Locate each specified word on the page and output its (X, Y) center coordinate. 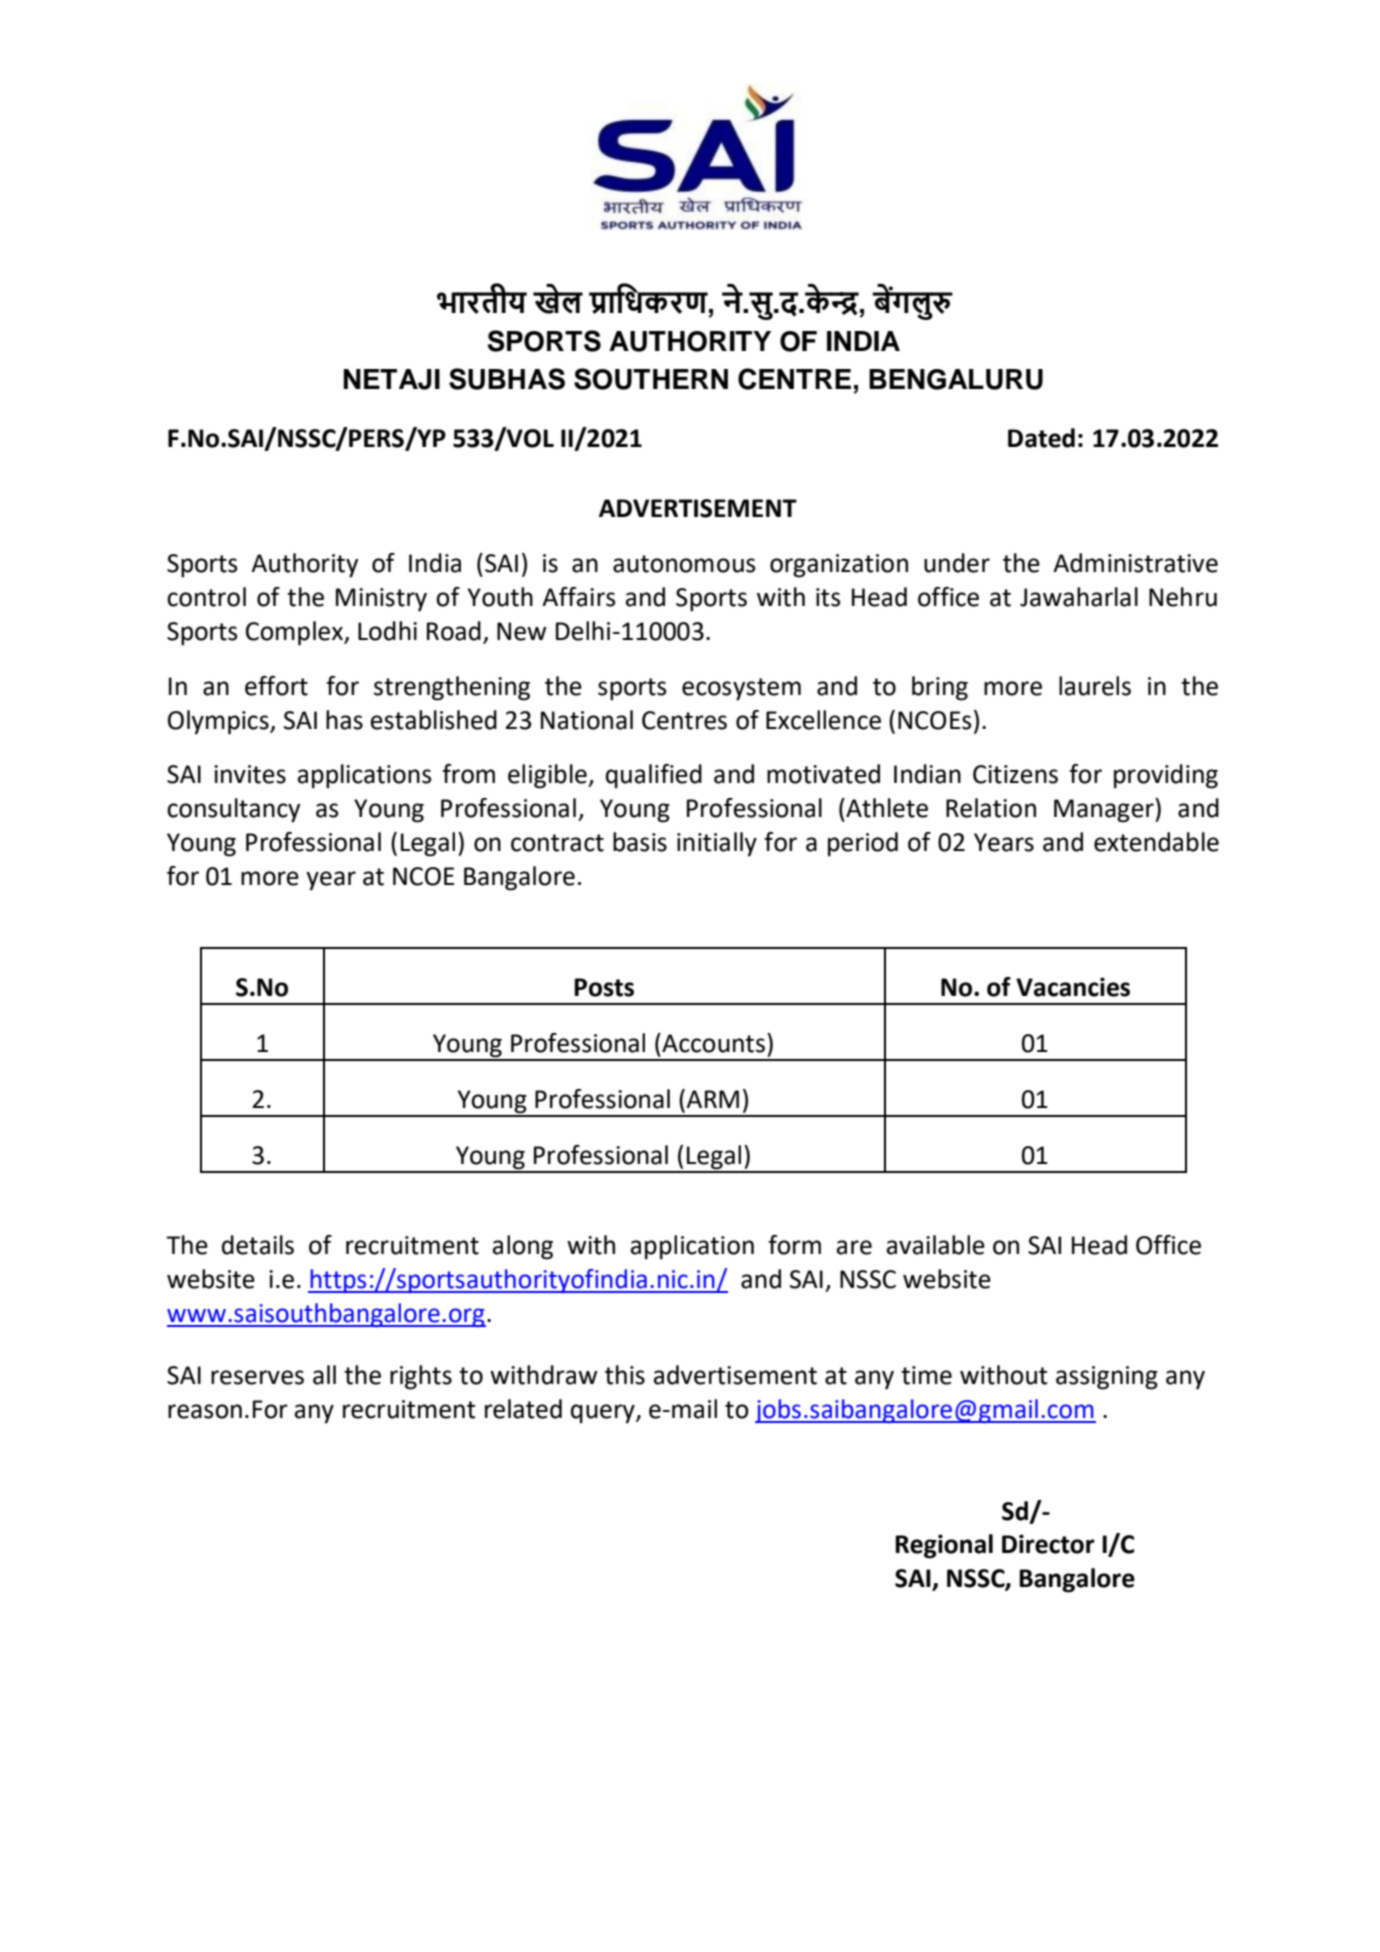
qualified (654, 776)
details (258, 1245)
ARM (712, 1099)
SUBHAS (507, 379)
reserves (257, 1377)
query (604, 1414)
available (936, 1245)
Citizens (1015, 774)
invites (250, 774)
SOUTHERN (651, 379)
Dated (1041, 438)
